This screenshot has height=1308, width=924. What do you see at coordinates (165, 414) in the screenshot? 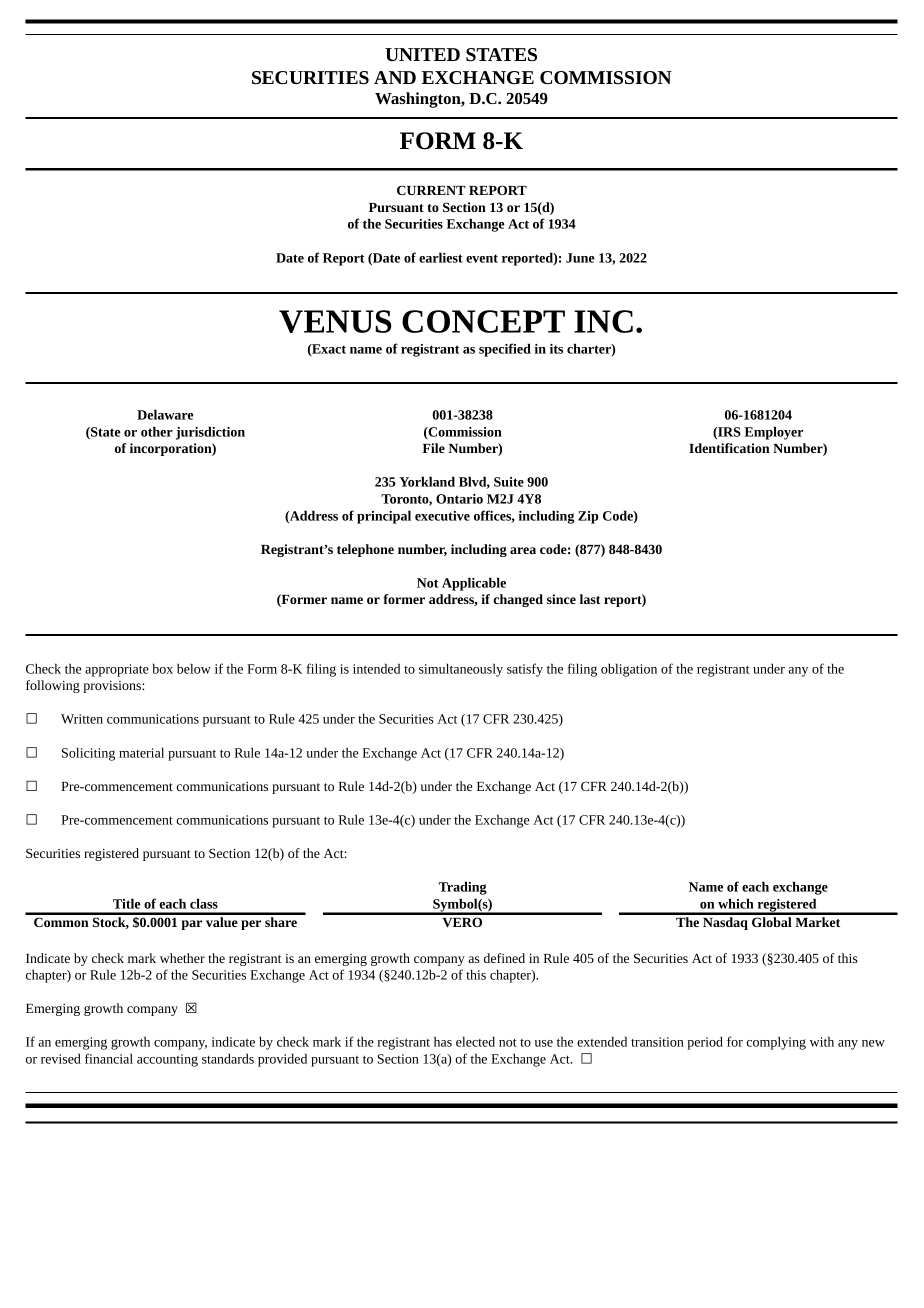
I see `Delaware` at bounding box center [165, 414].
